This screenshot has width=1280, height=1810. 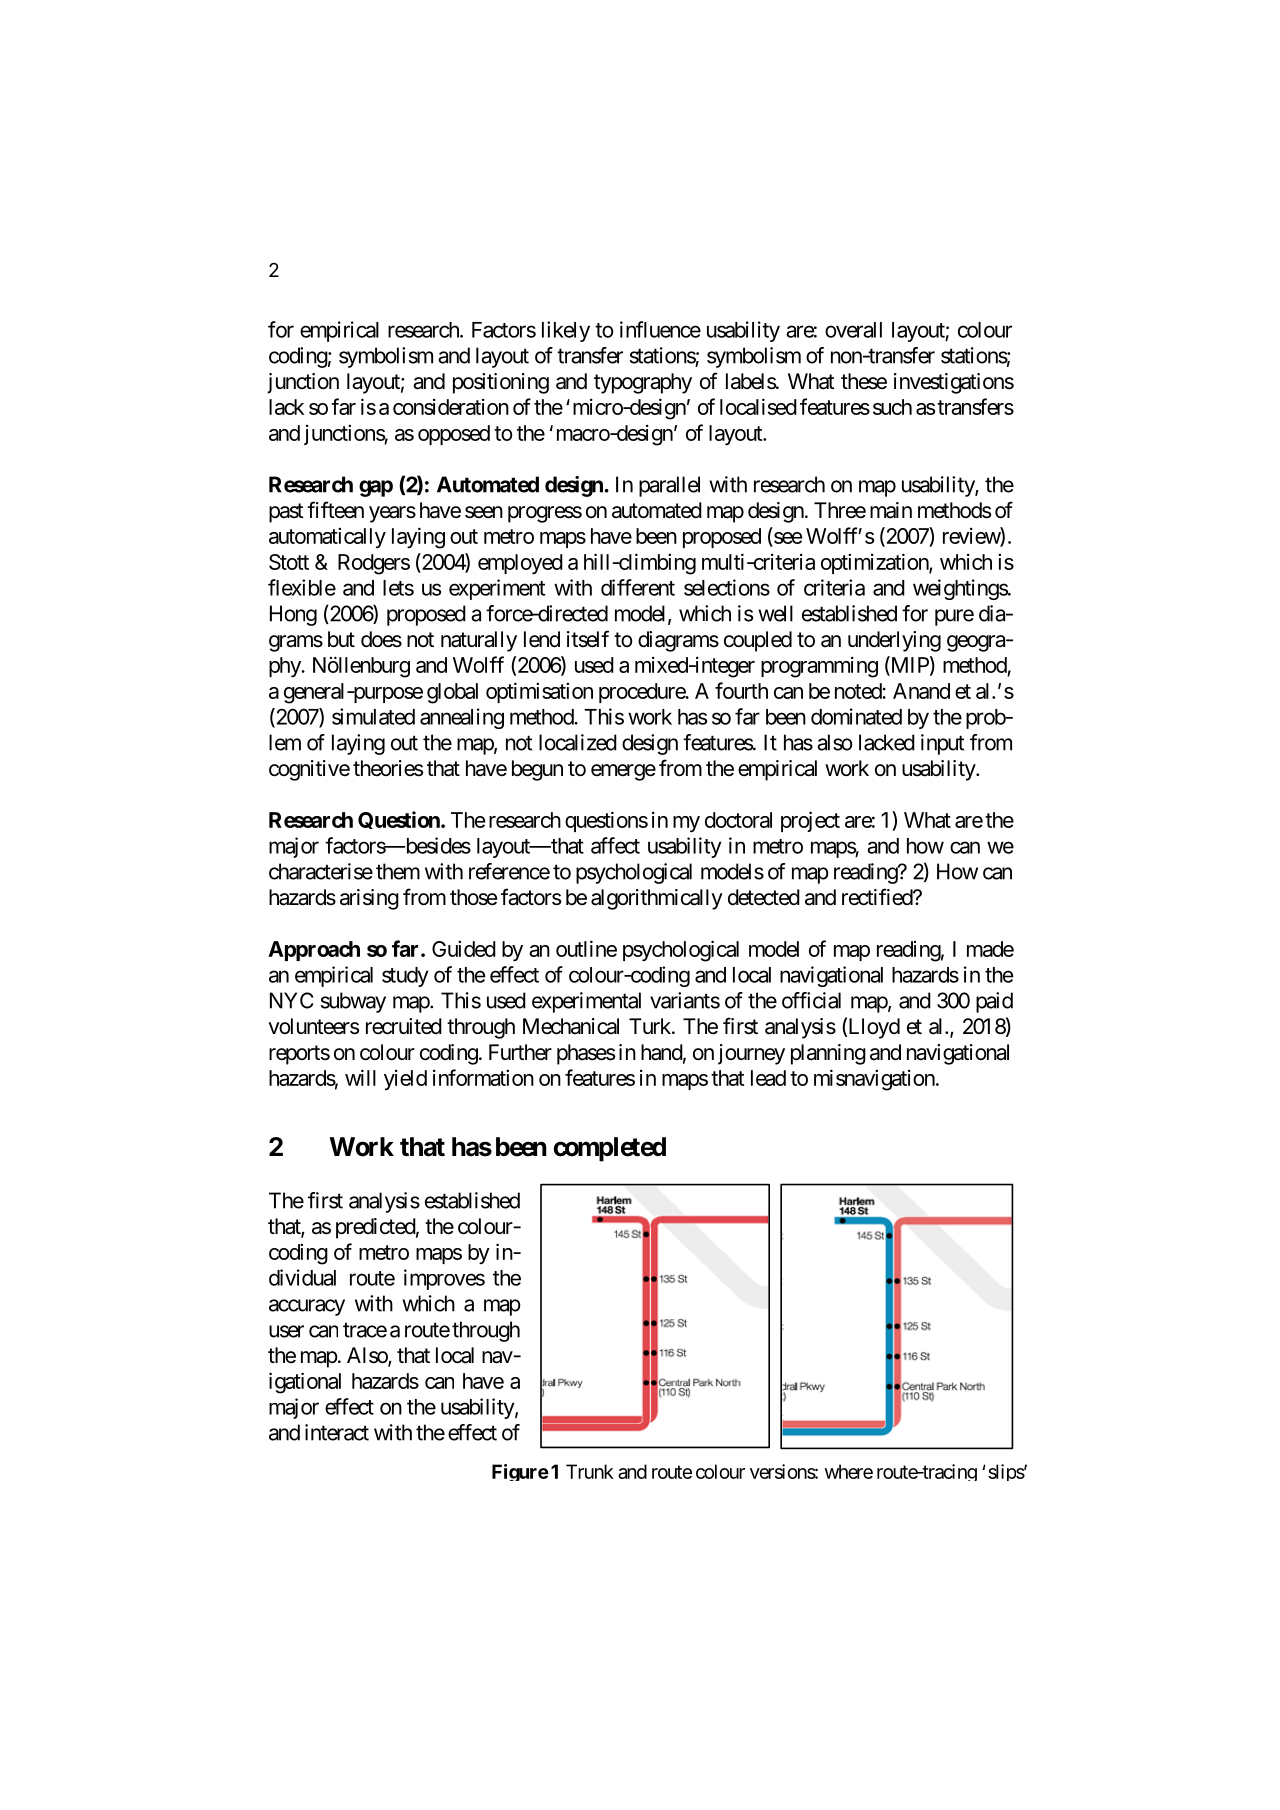 What do you see at coordinates (651, 1026) in the screenshot?
I see `Turk` at bounding box center [651, 1026].
